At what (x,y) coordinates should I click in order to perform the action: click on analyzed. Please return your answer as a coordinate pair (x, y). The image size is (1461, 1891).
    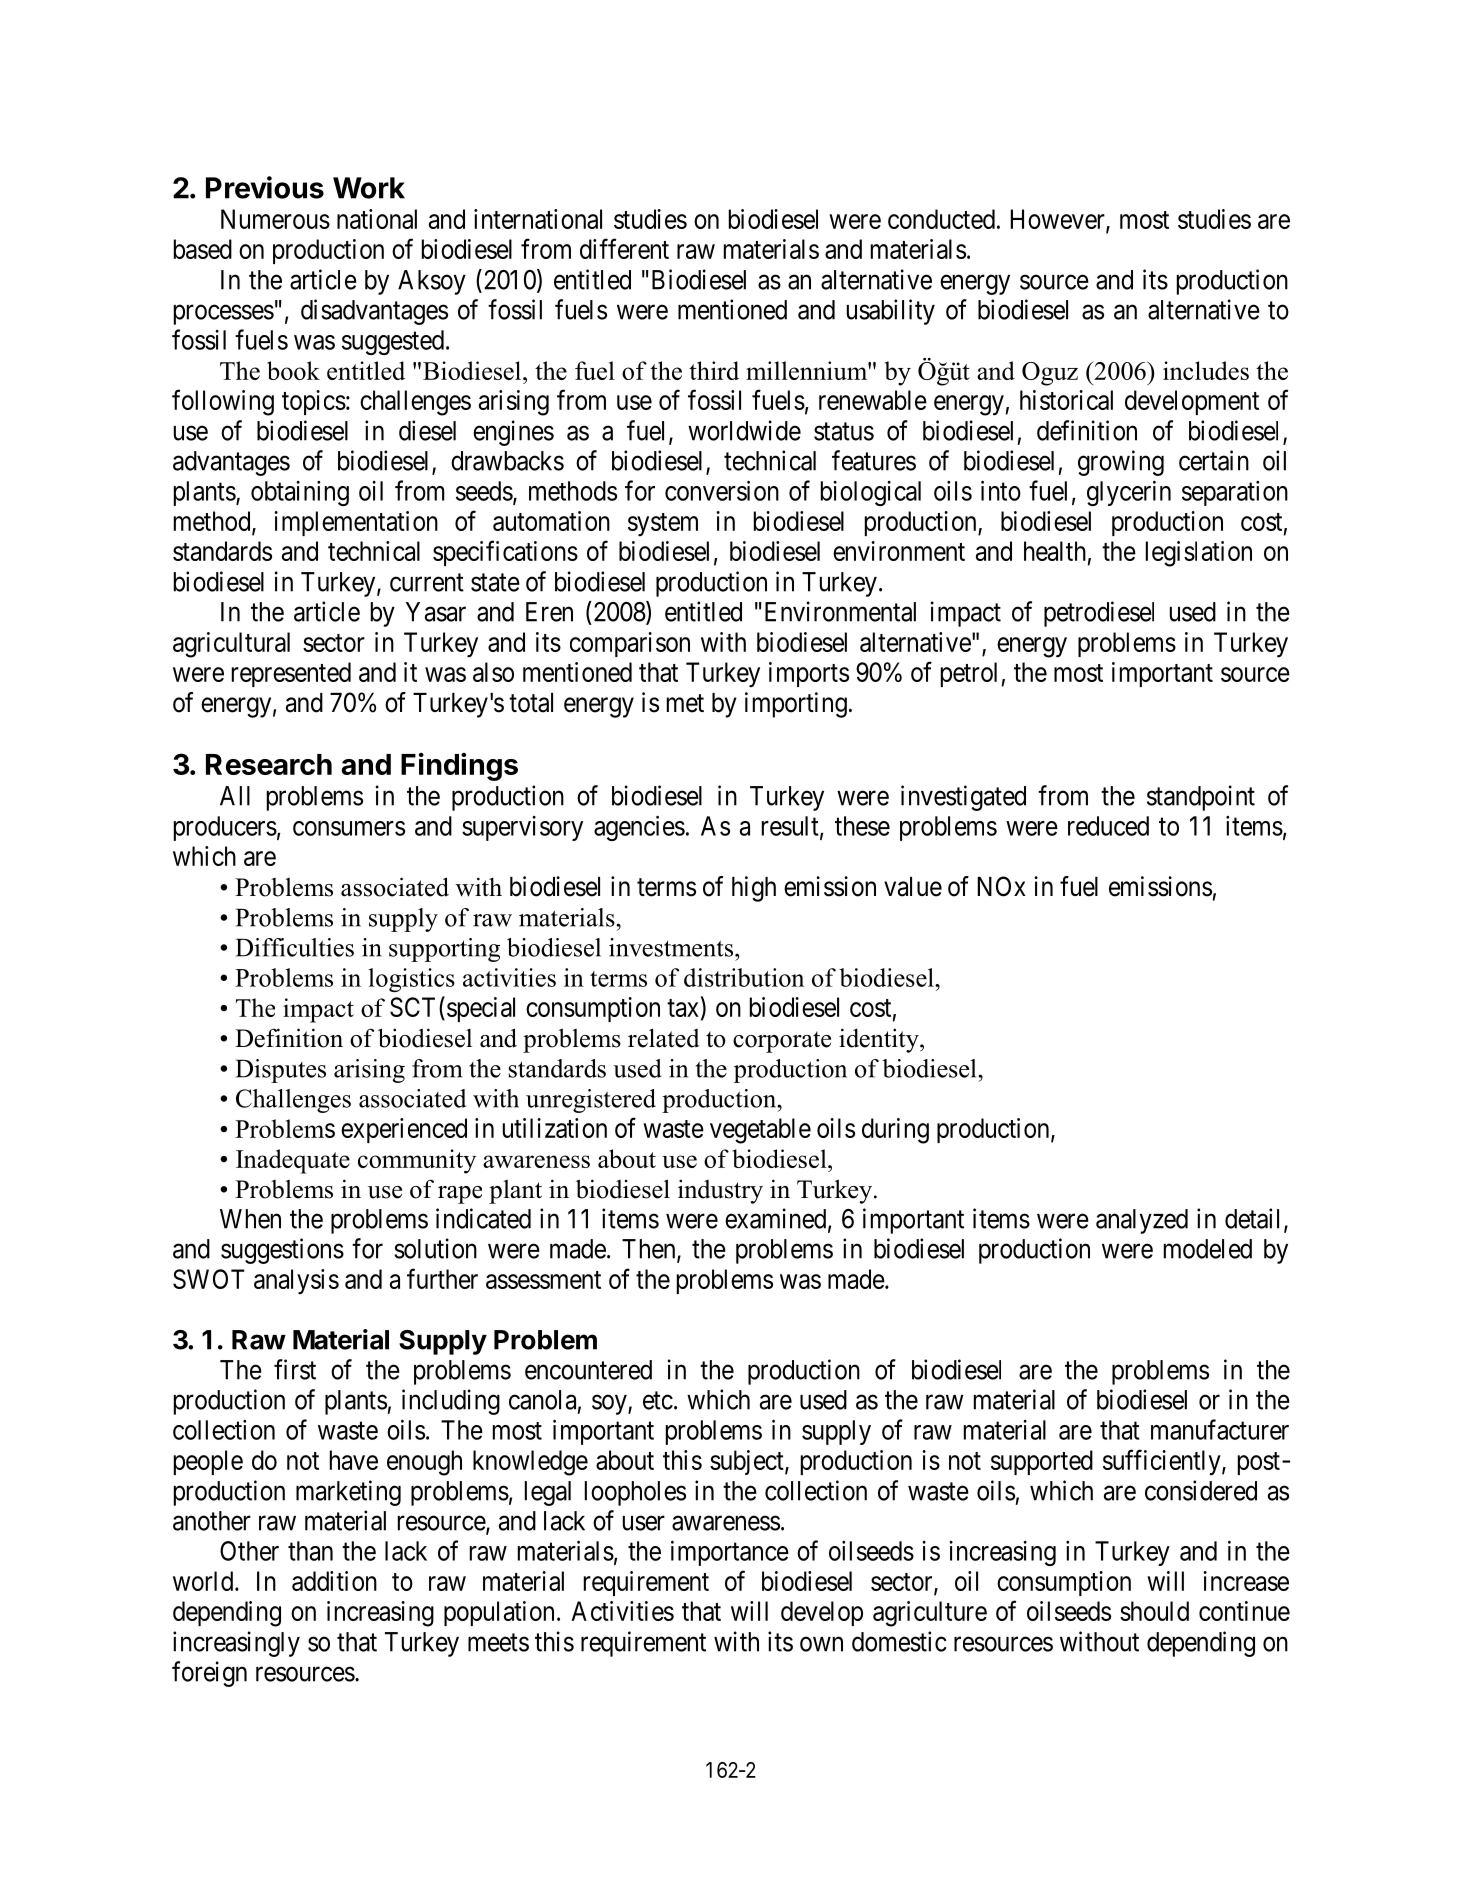
    Looking at the image, I should click on (1142, 1221).
